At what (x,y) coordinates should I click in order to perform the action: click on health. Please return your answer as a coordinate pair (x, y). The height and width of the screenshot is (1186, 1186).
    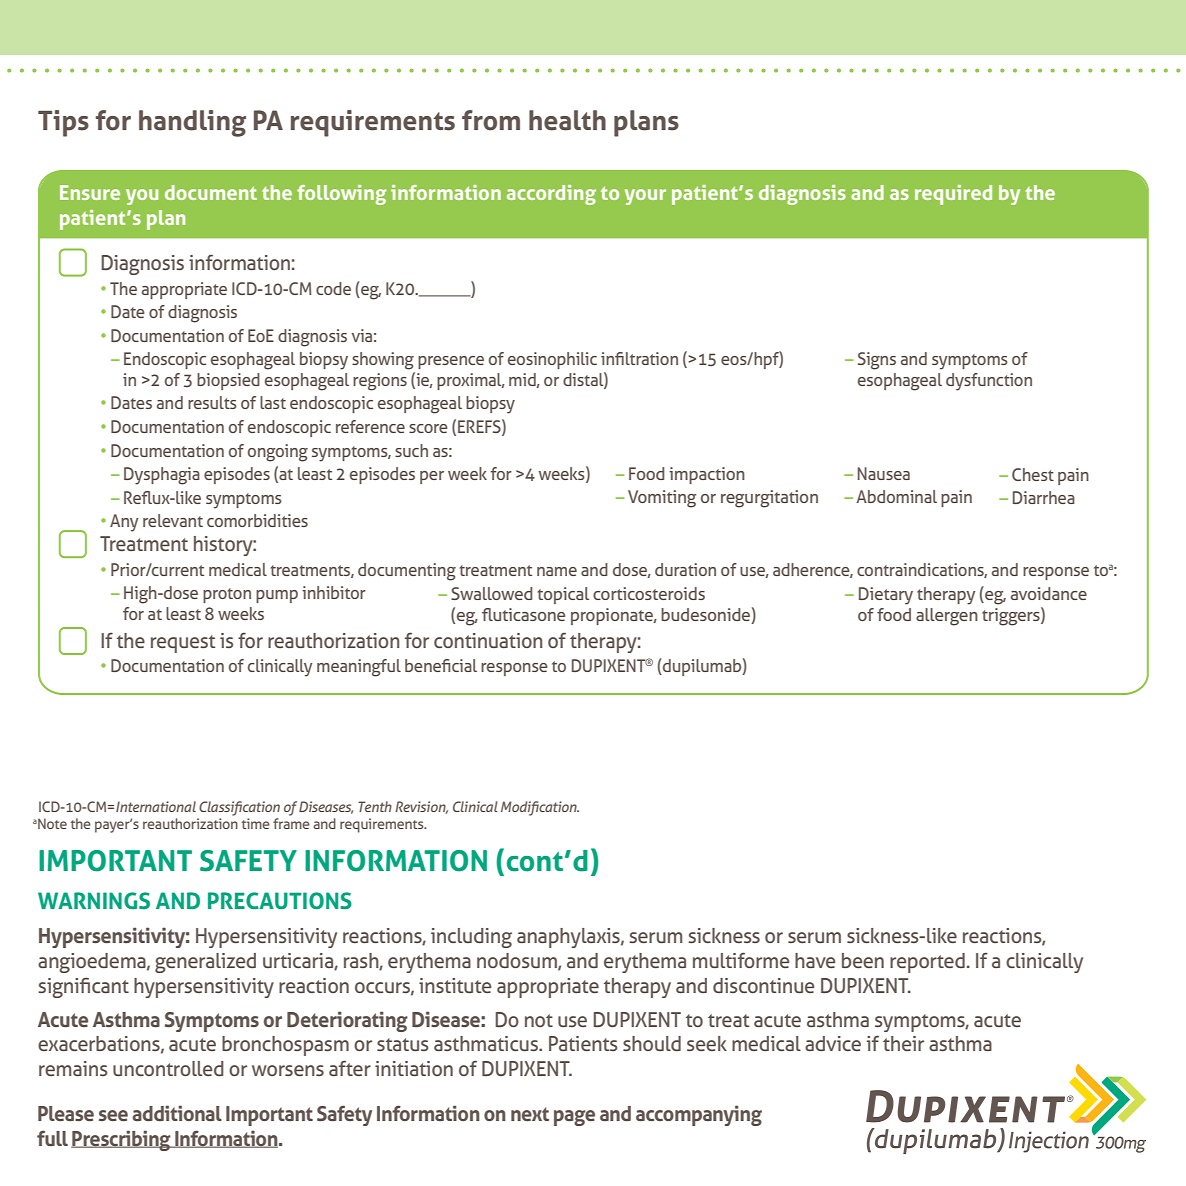
    Looking at the image, I should click on (567, 120).
